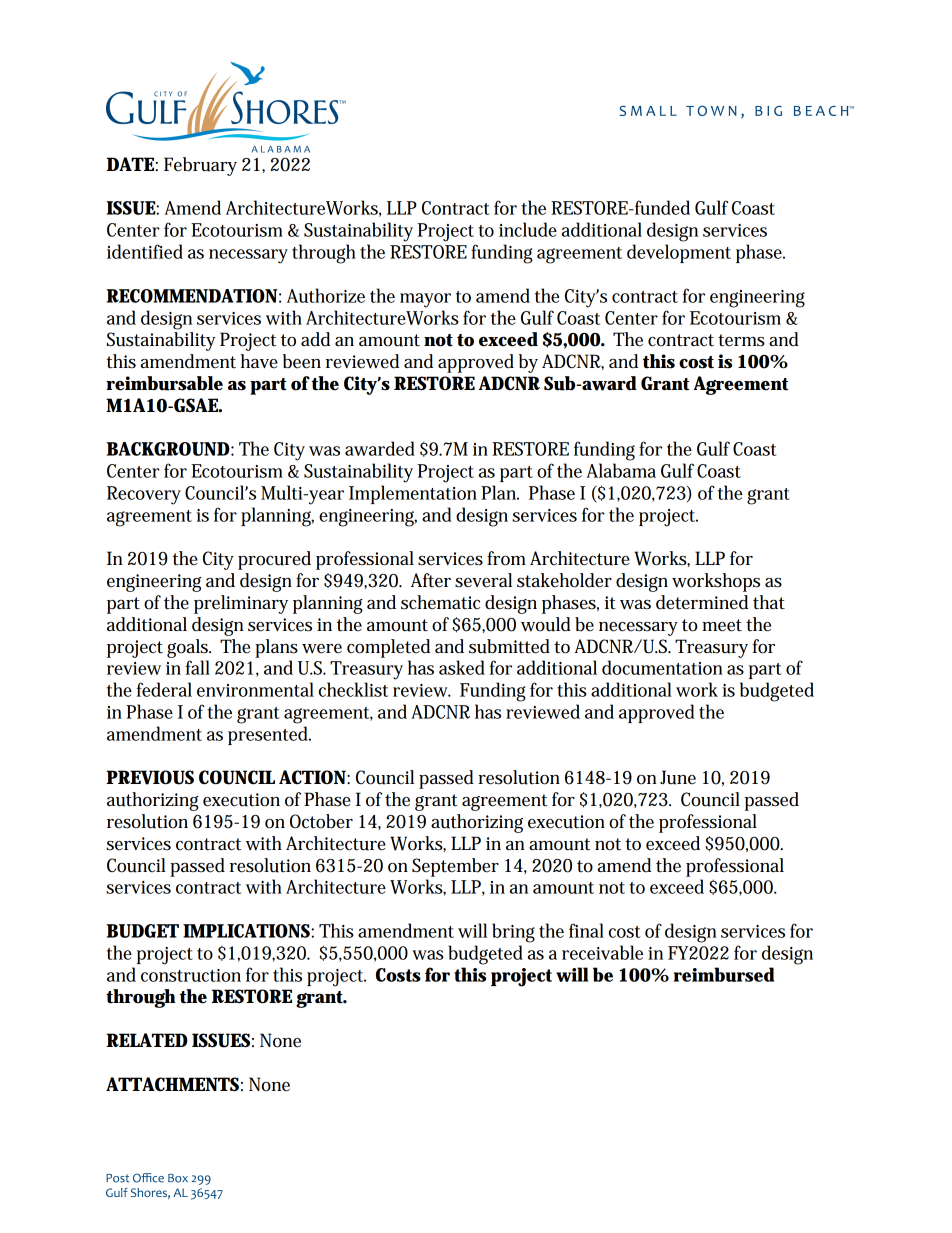 The width and height of the screenshot is (952, 1233). I want to click on construction, so click(191, 975).
